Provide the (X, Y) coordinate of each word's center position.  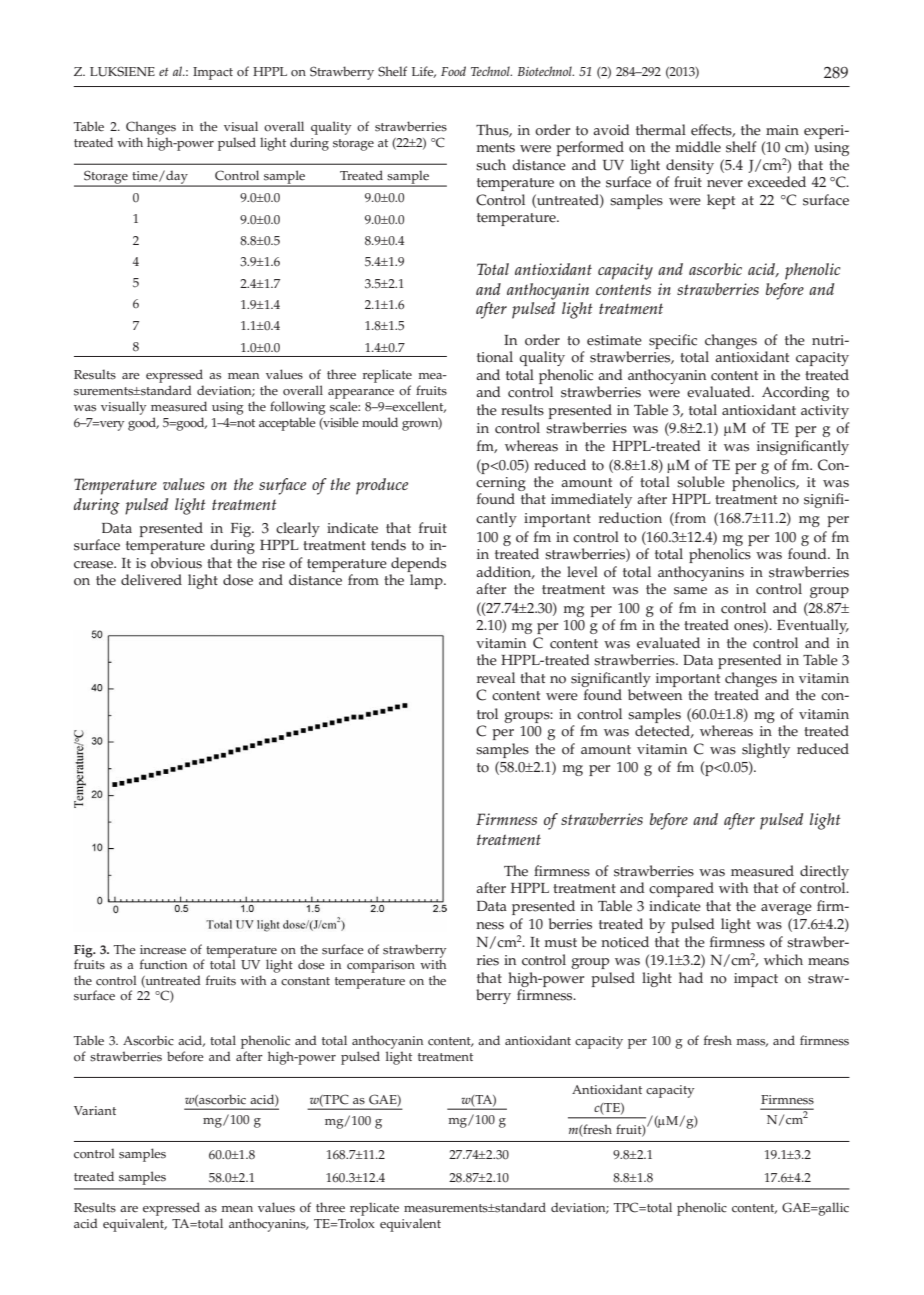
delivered (151, 580)
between (655, 695)
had (691, 977)
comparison (381, 966)
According (795, 393)
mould (380, 422)
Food (453, 71)
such (491, 165)
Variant (95, 1110)
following (298, 408)
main (782, 130)
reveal (496, 678)
